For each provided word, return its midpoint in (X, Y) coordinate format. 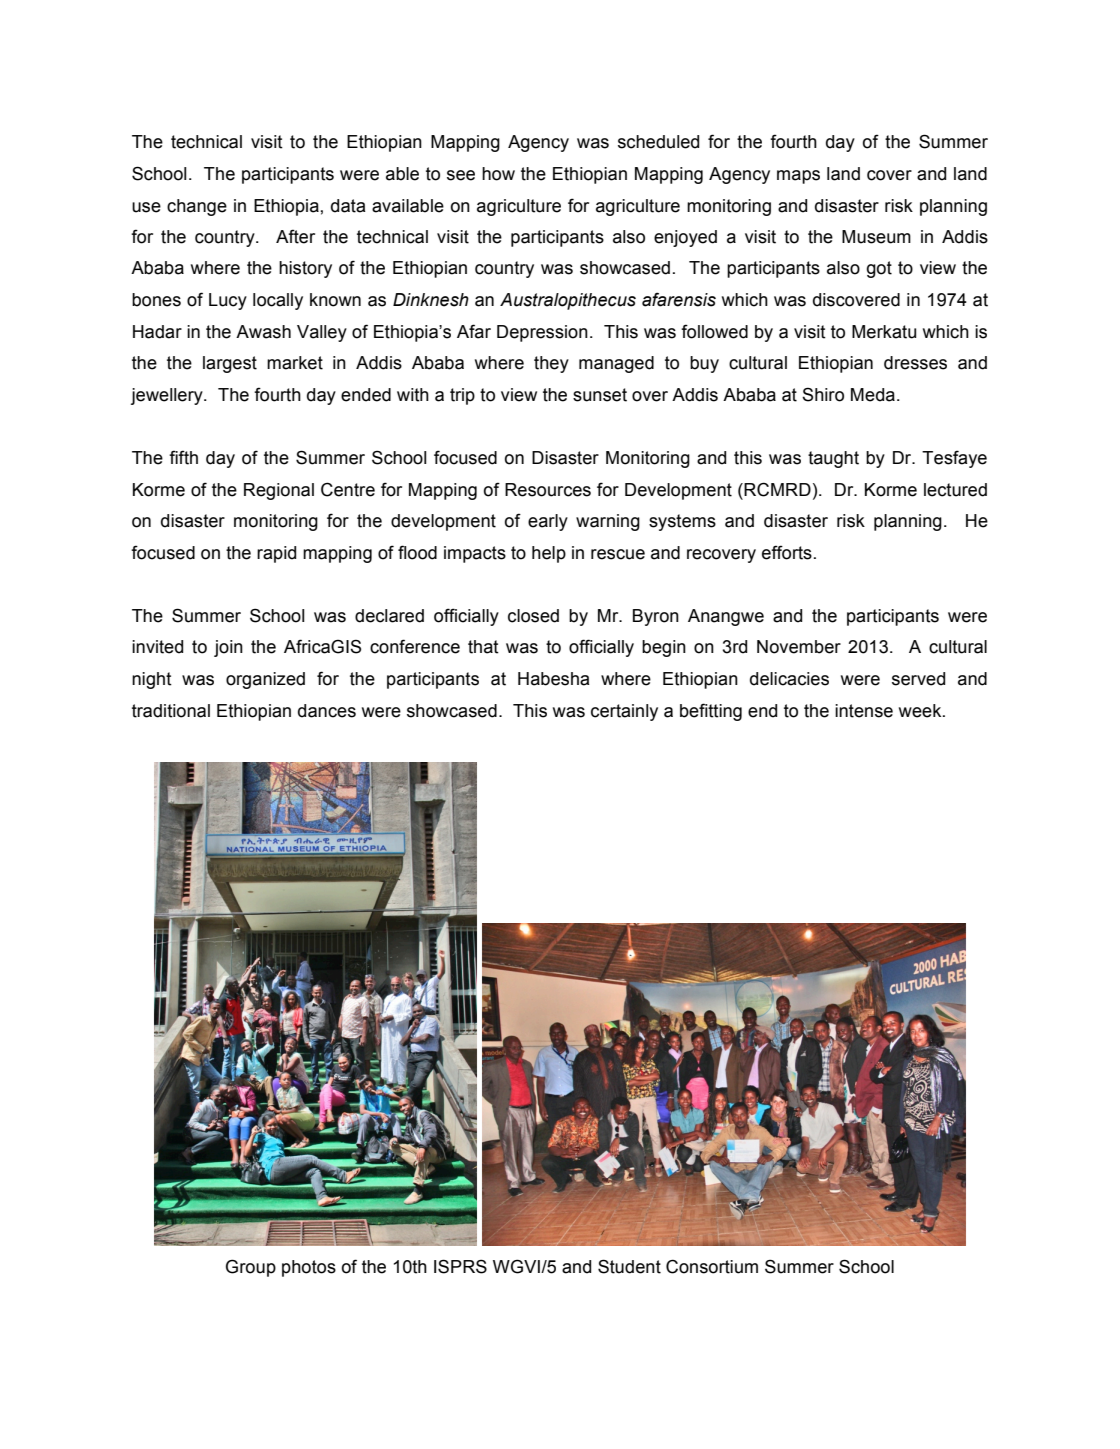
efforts (787, 552)
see (461, 175)
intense (864, 711)
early (548, 522)
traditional (171, 711)
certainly (624, 712)
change (197, 207)
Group (251, 1268)
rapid (276, 554)
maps (798, 177)
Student (629, 1266)
